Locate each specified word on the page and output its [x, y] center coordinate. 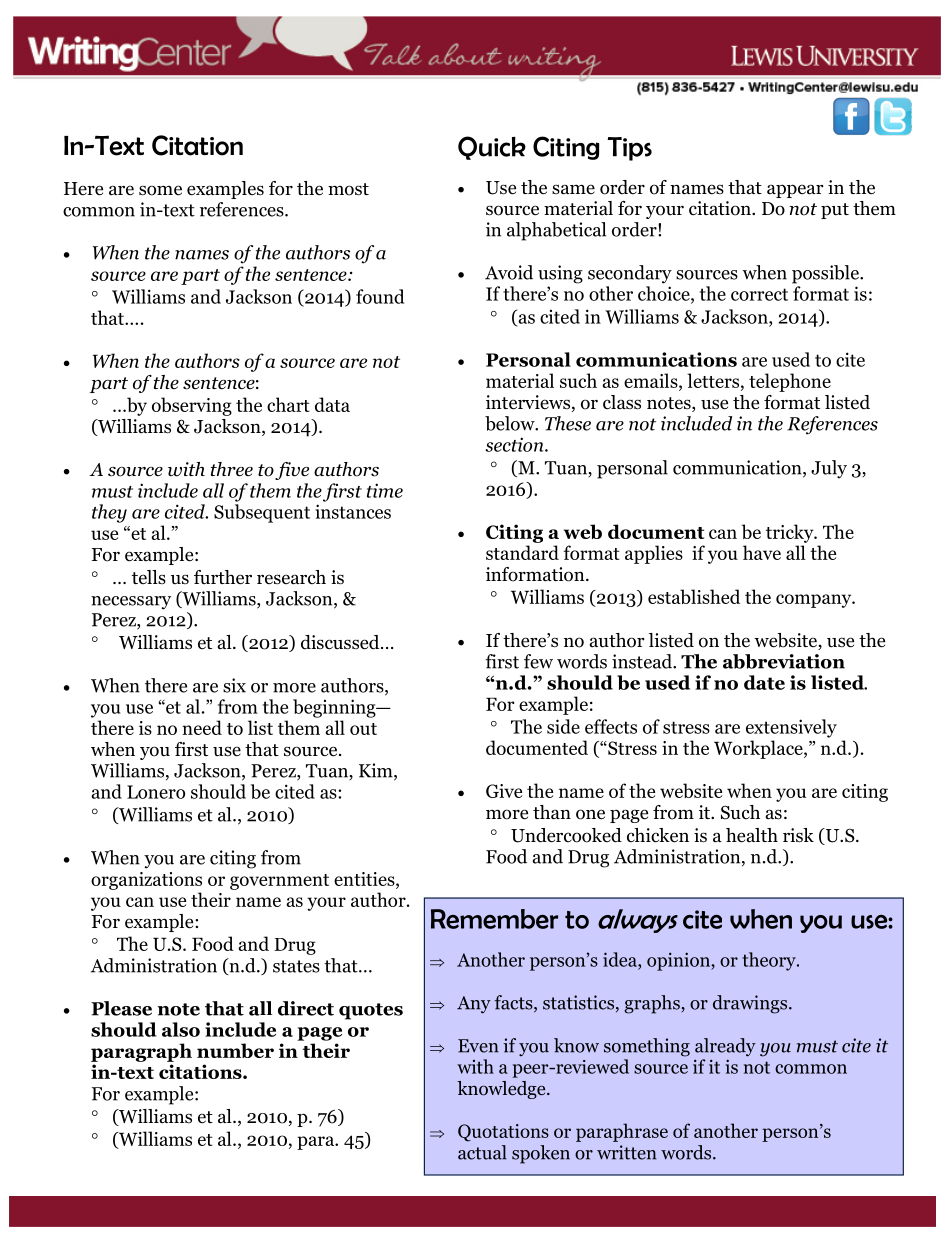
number [235, 1050]
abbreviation [784, 661]
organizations [146, 881]
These [568, 423]
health [752, 835]
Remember [494, 919]
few [538, 661]
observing [192, 406]
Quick [492, 148]
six [234, 685]
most [348, 189]
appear [795, 191]
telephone [790, 382]
